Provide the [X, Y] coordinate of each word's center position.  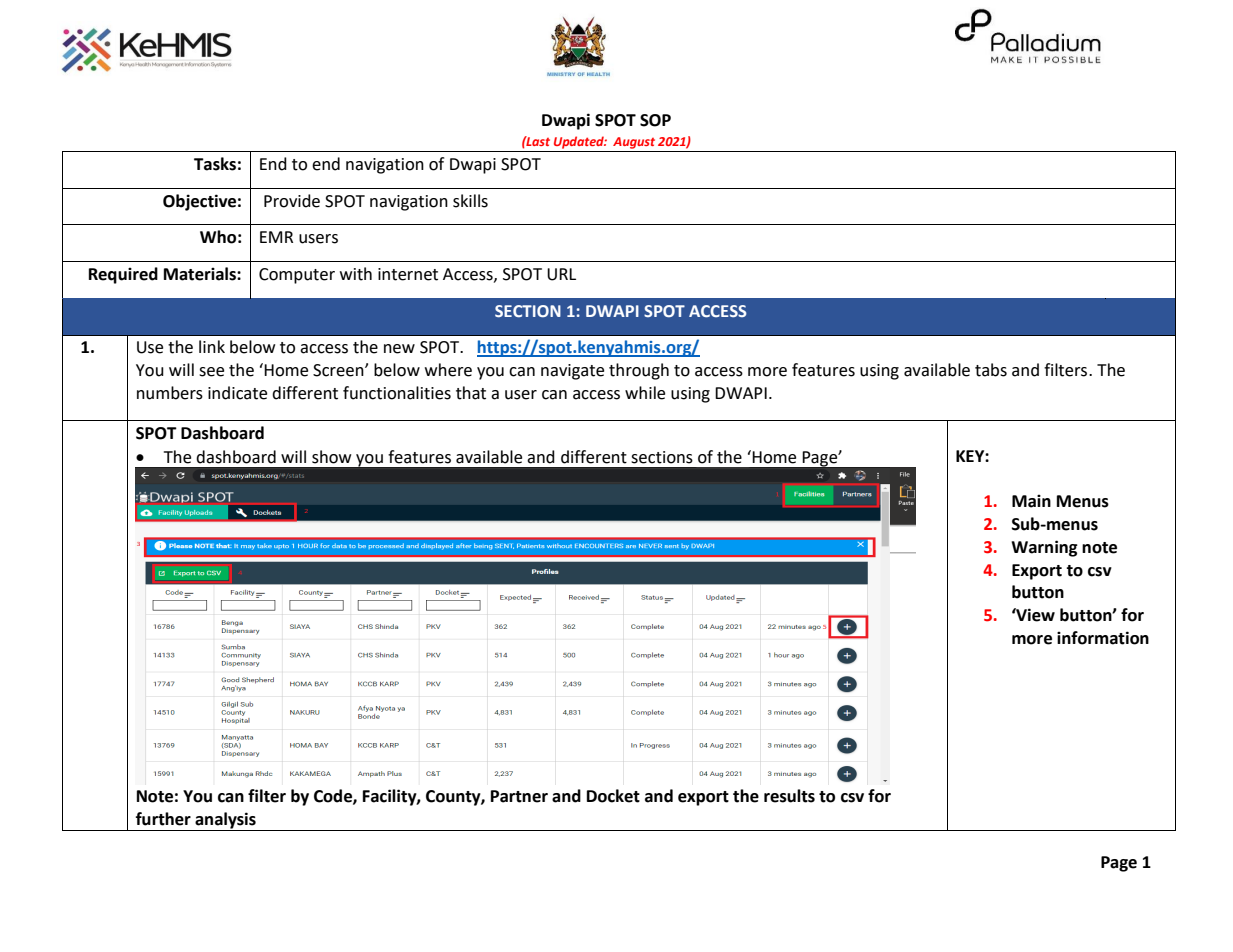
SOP [655, 120]
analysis [225, 821]
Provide [292, 201]
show [331, 457]
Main [1031, 501]
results [789, 796]
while [645, 393]
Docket [613, 796]
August [634, 143]
